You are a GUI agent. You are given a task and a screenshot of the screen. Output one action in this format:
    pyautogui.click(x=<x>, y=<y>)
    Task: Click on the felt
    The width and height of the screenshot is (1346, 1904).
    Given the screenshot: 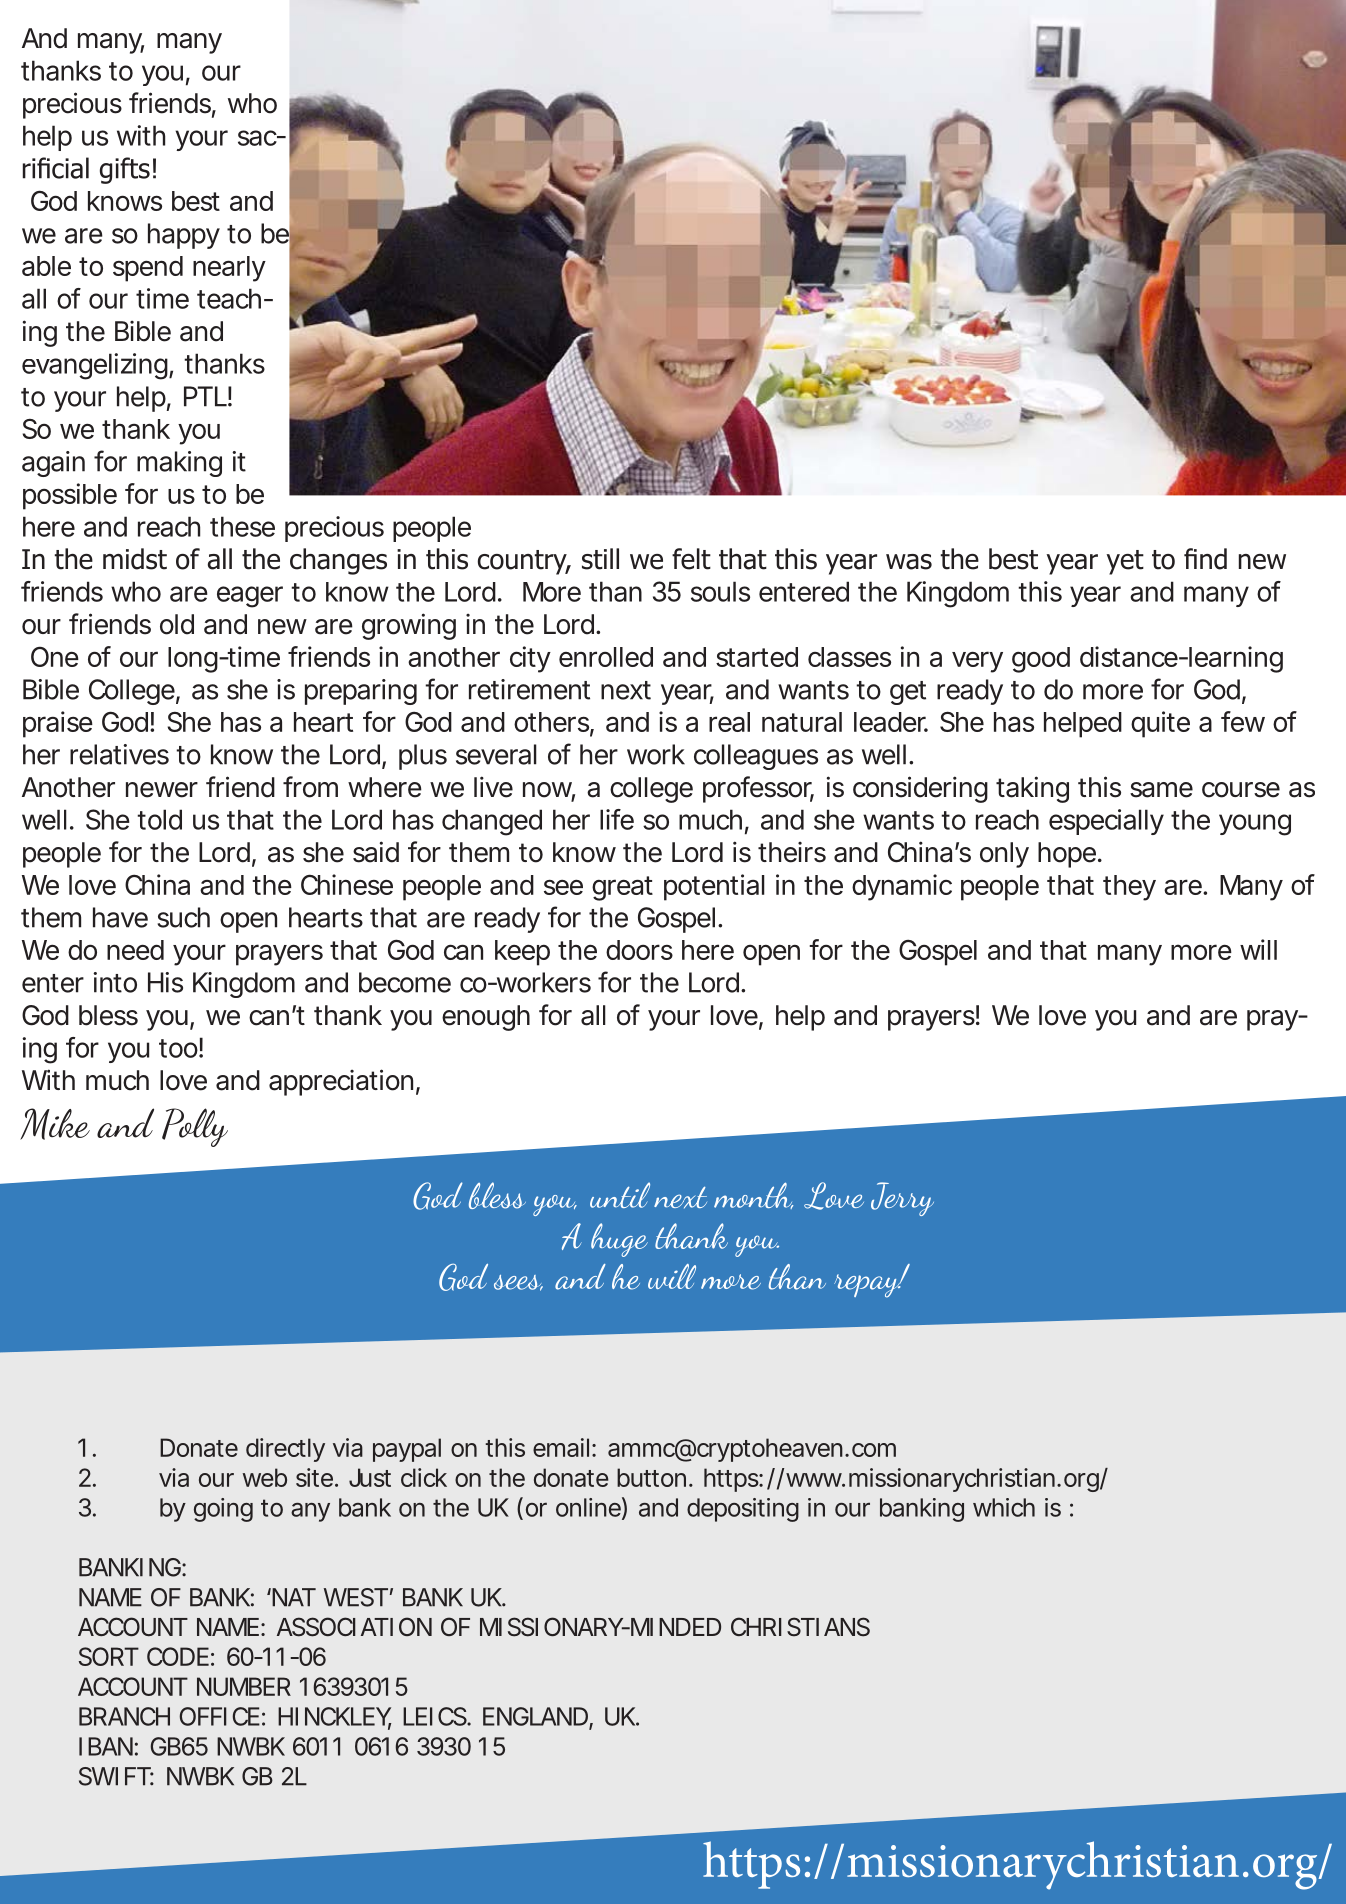 What is the action you would take?
    pyautogui.click(x=691, y=559)
